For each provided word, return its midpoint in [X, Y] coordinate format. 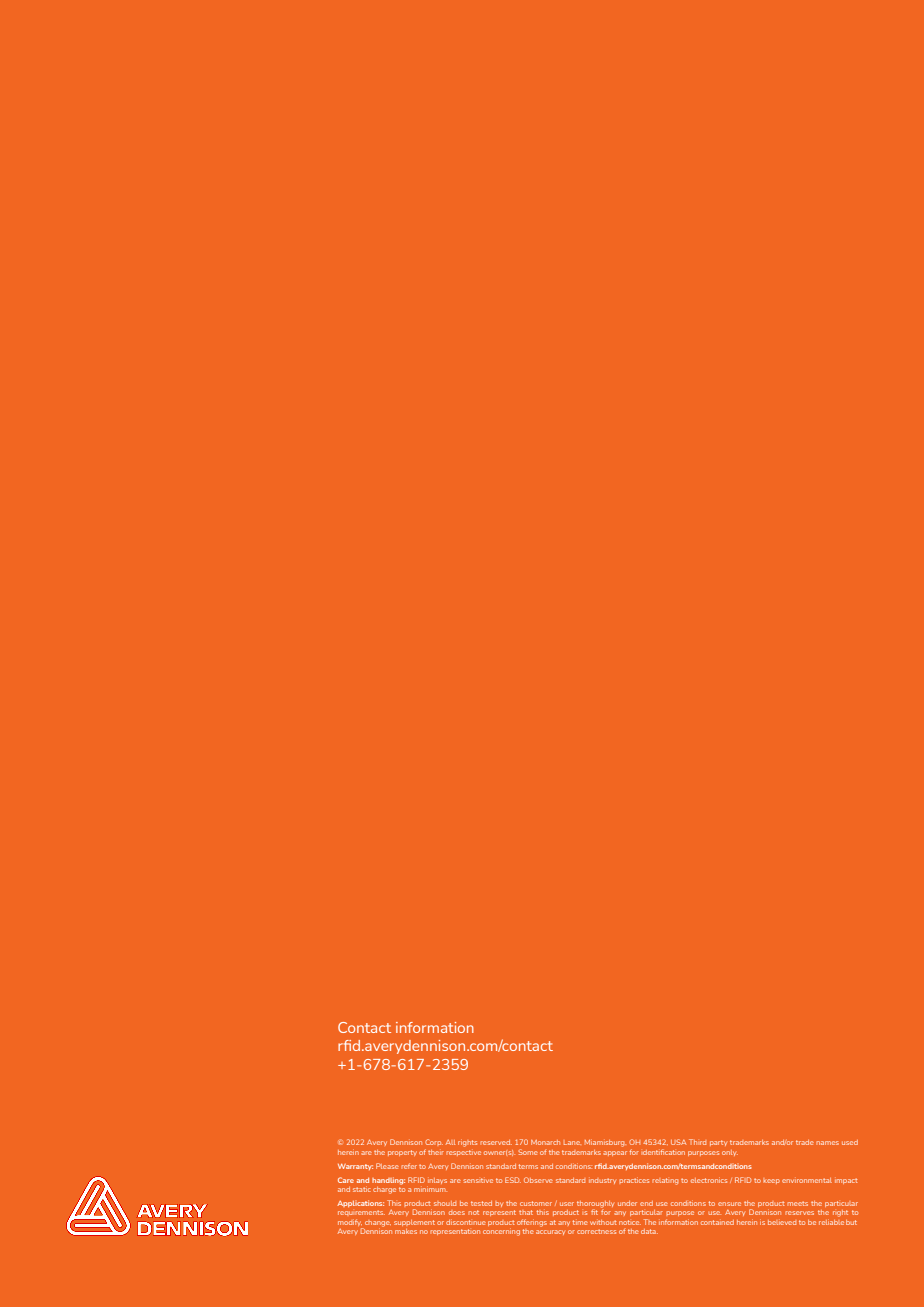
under [627, 1203]
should [445, 1203]
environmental [807, 1180]
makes [406, 1231]
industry [602, 1181]
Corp [434, 1142]
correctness [596, 1231]
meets [797, 1203]
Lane [572, 1142]
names [827, 1143]
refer [409, 1166]
